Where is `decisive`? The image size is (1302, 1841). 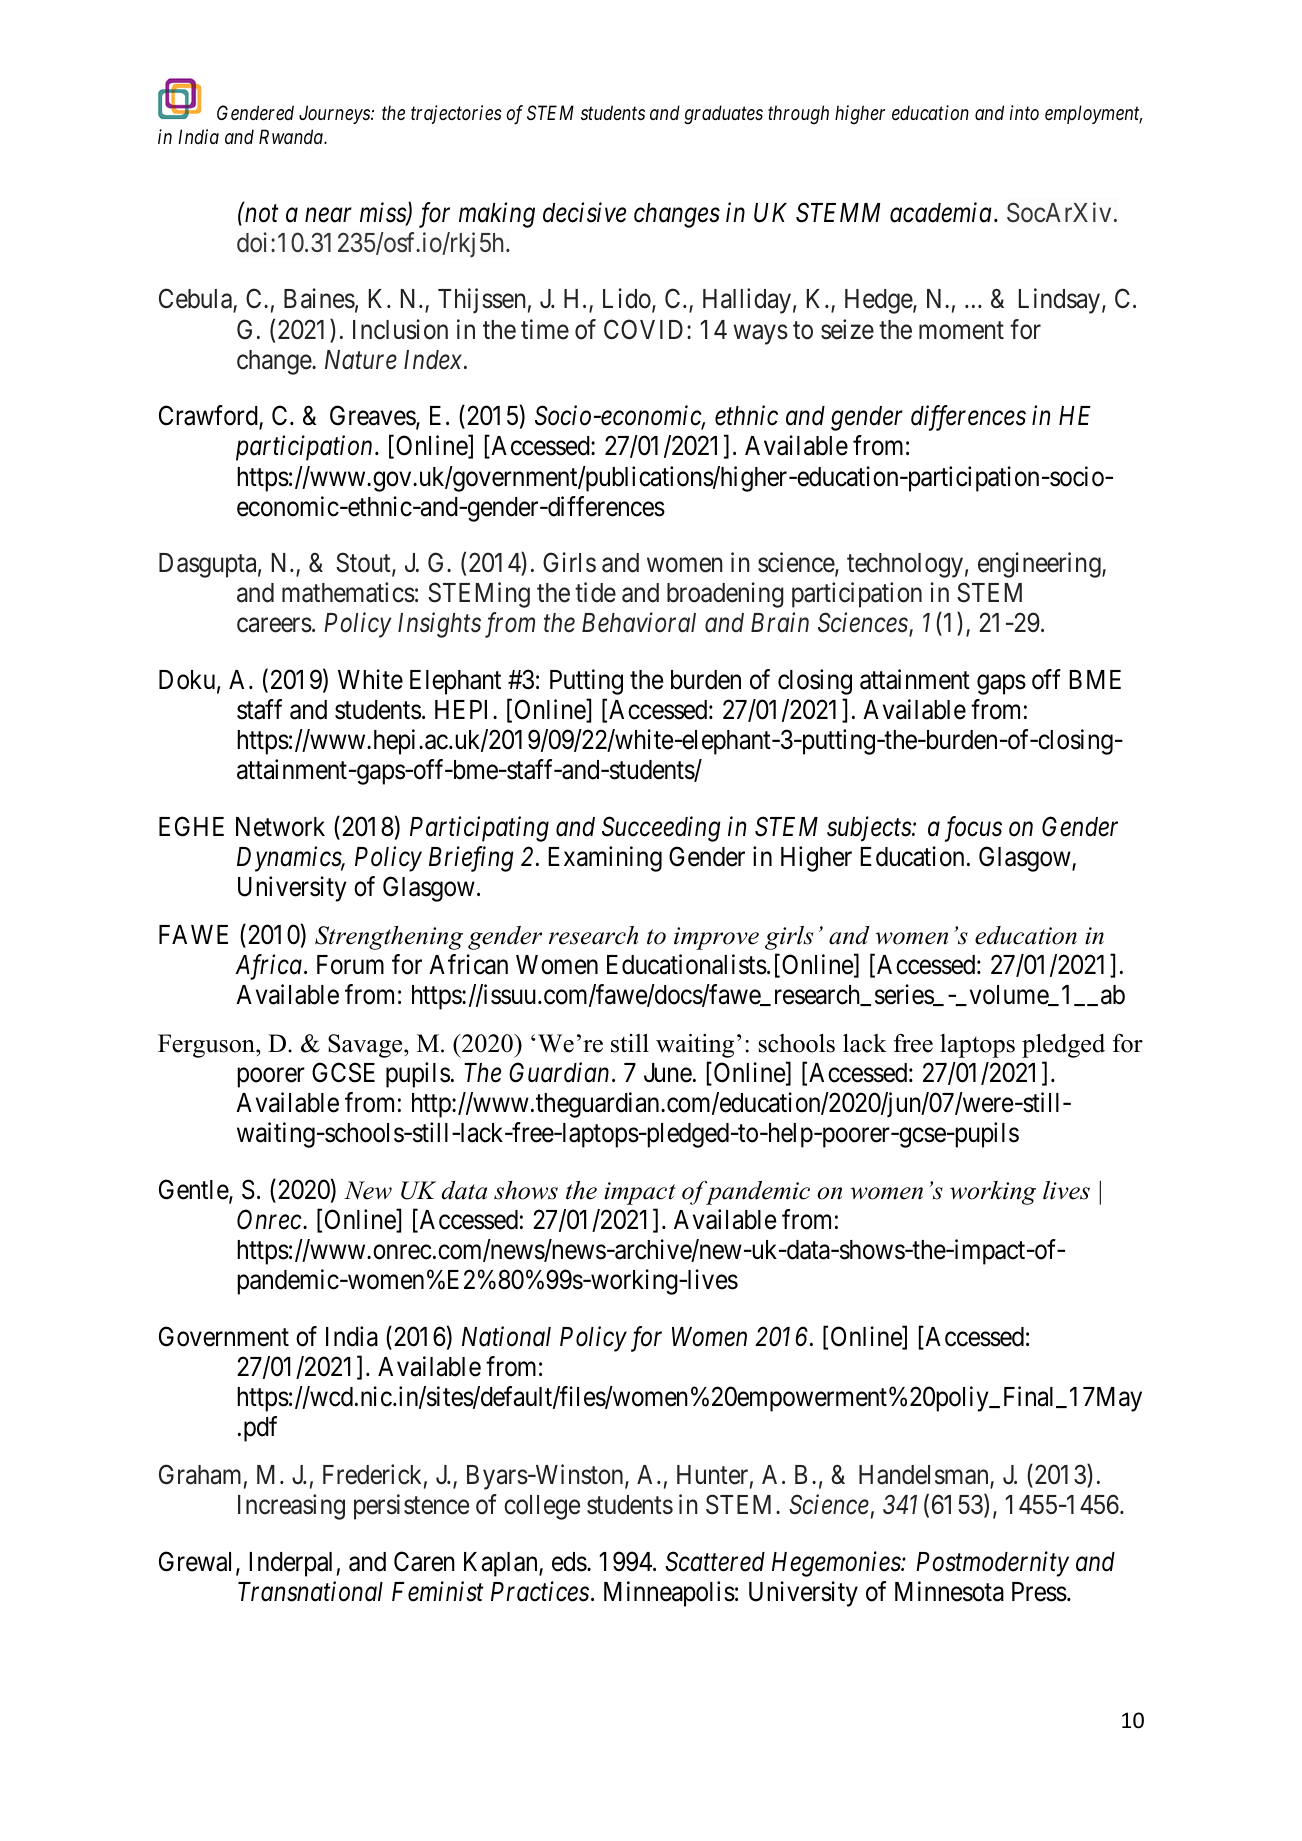
decisive is located at coordinates (584, 212).
